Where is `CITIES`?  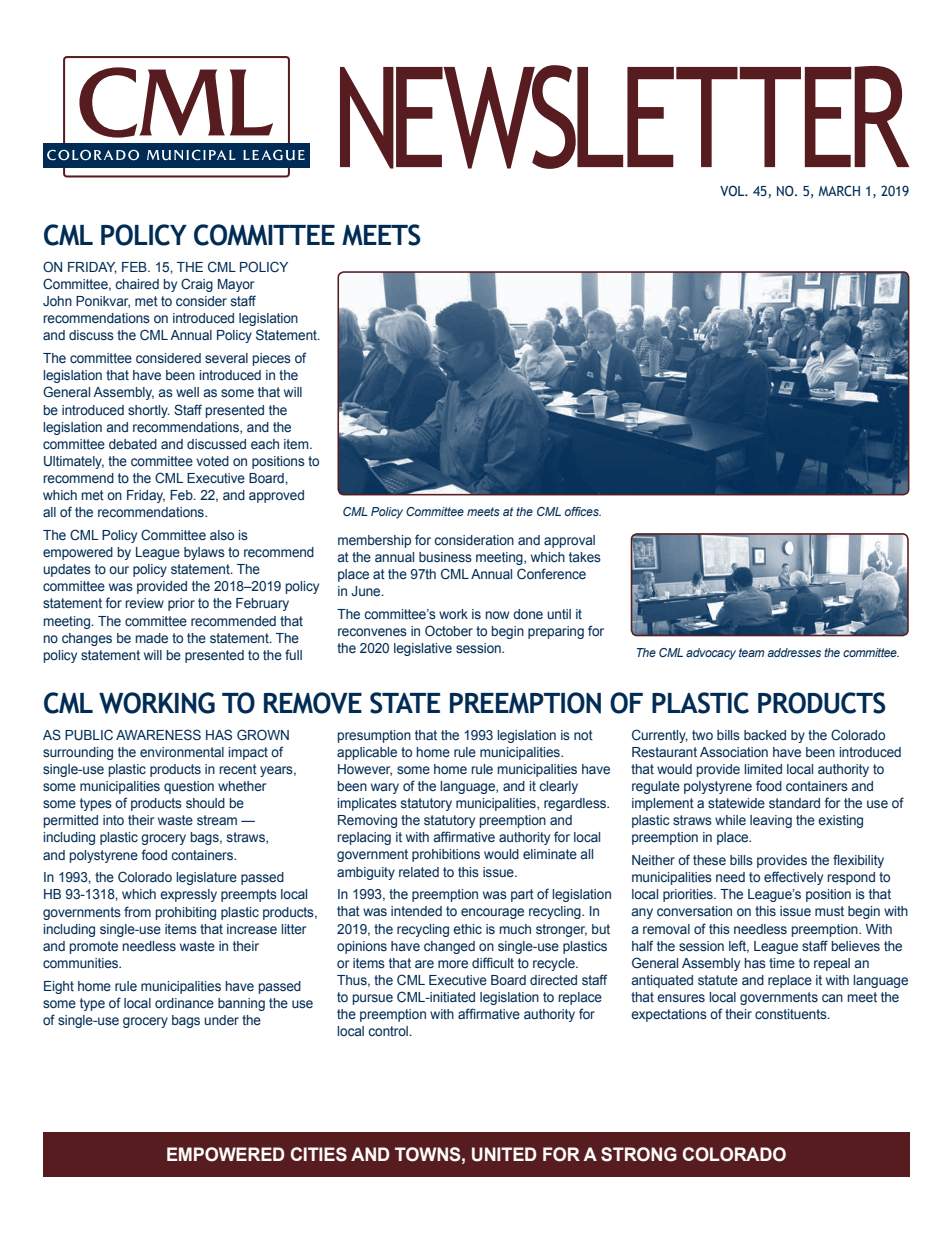 CITIES is located at coordinates (318, 1154).
